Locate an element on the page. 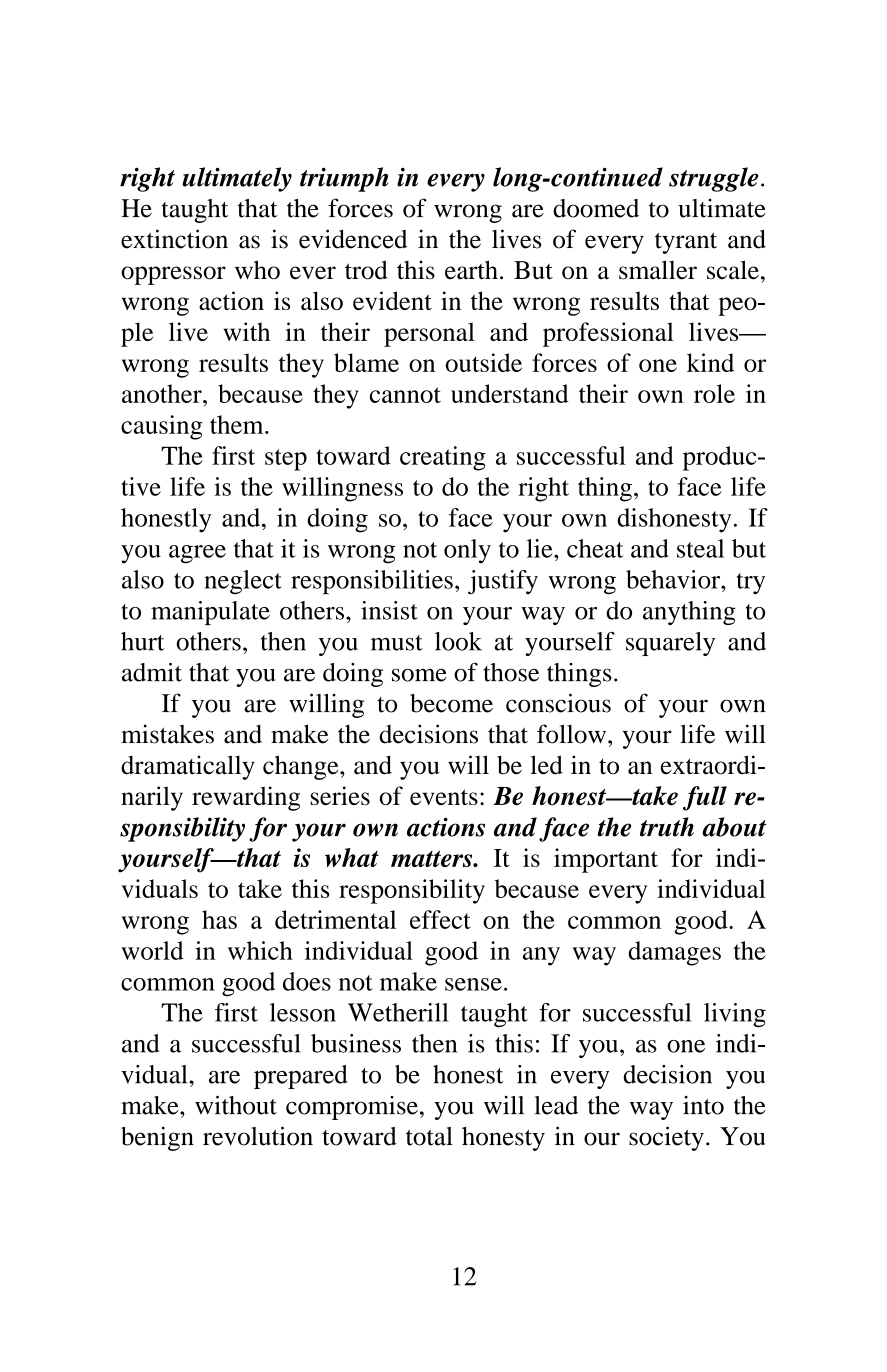 The width and height of the image is (887, 1372). dramatically is located at coordinates (188, 767).
